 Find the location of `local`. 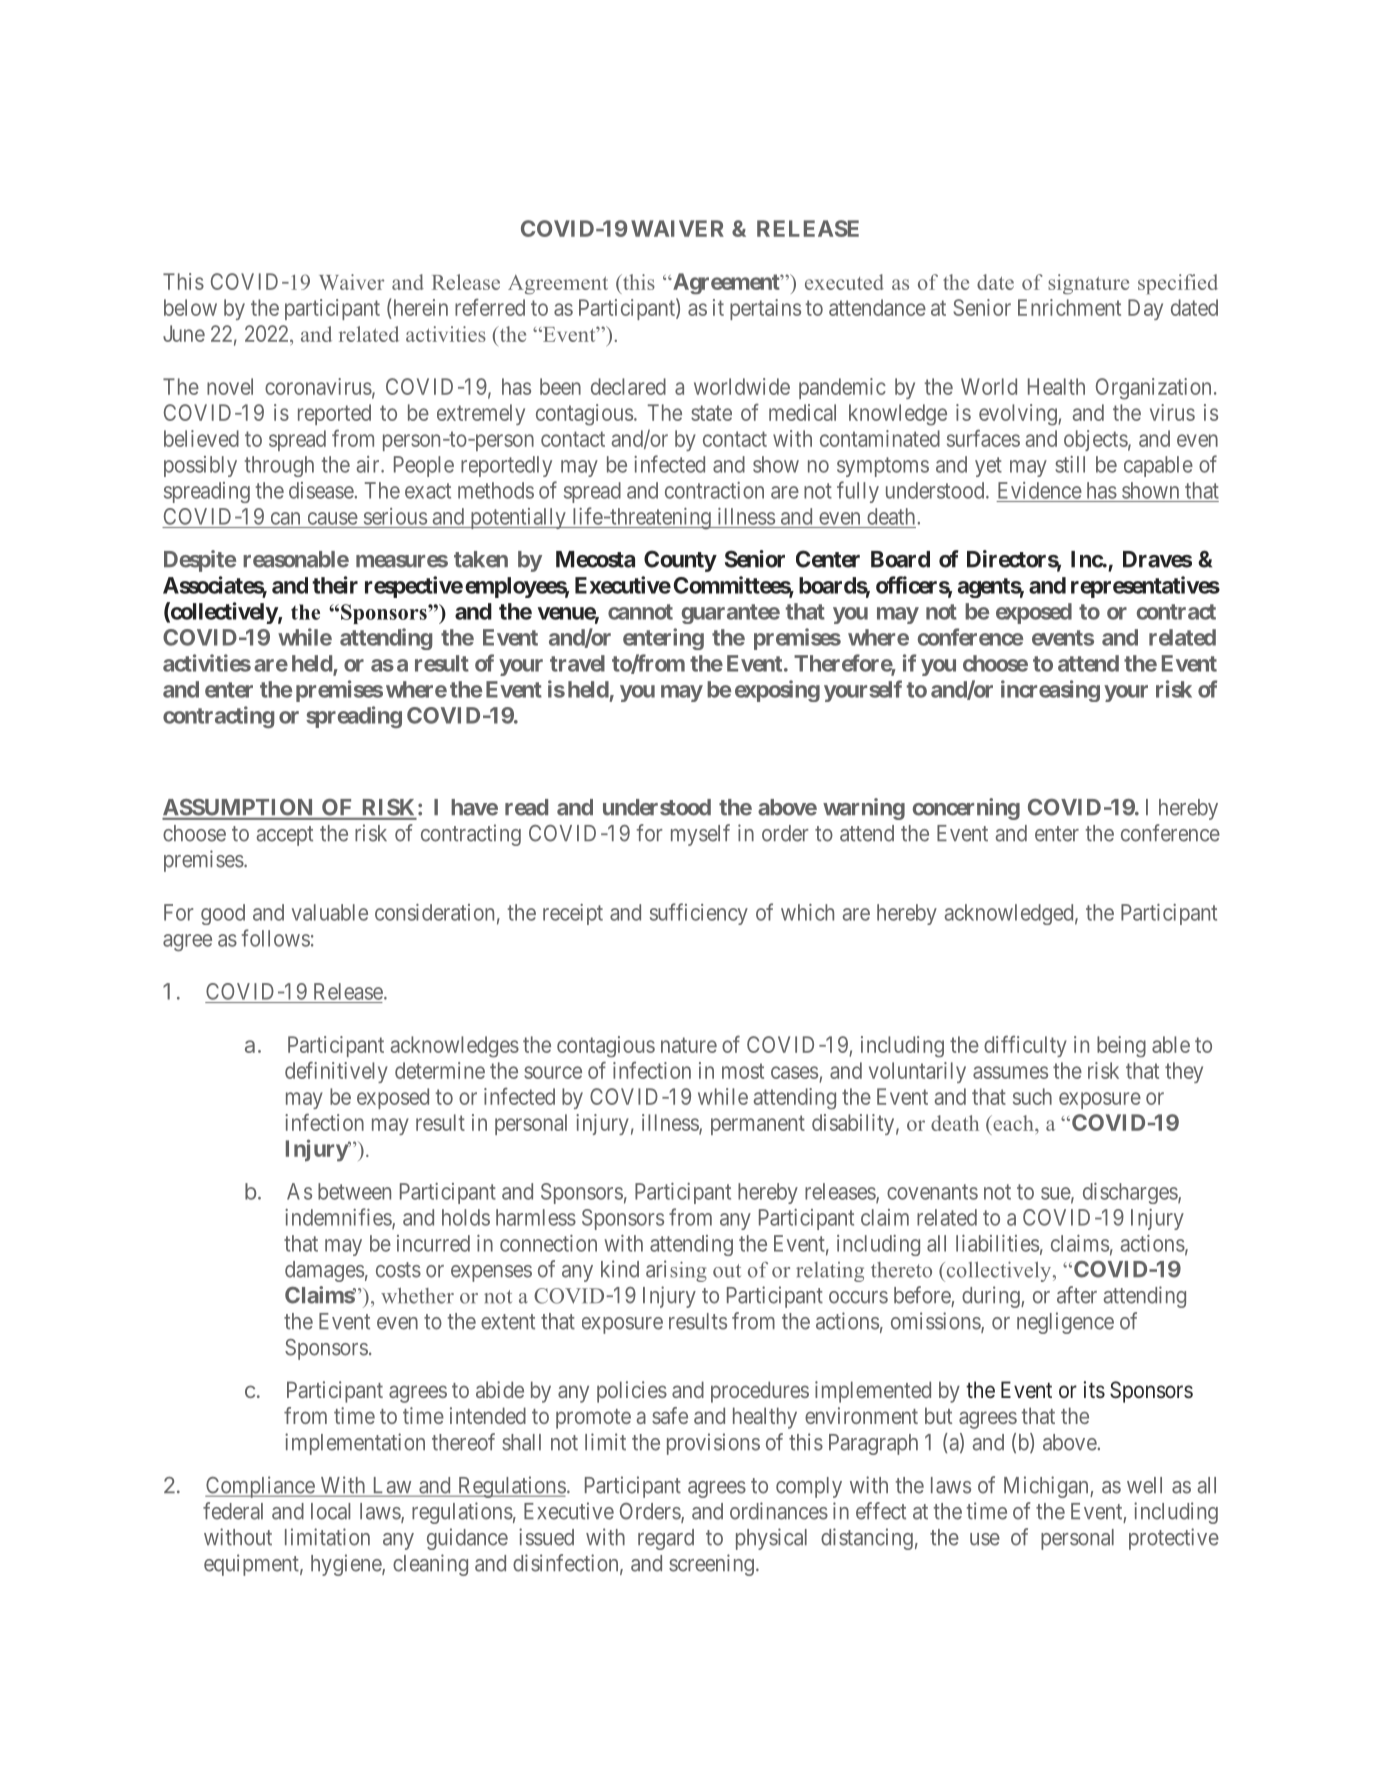

local is located at coordinates (330, 1511).
